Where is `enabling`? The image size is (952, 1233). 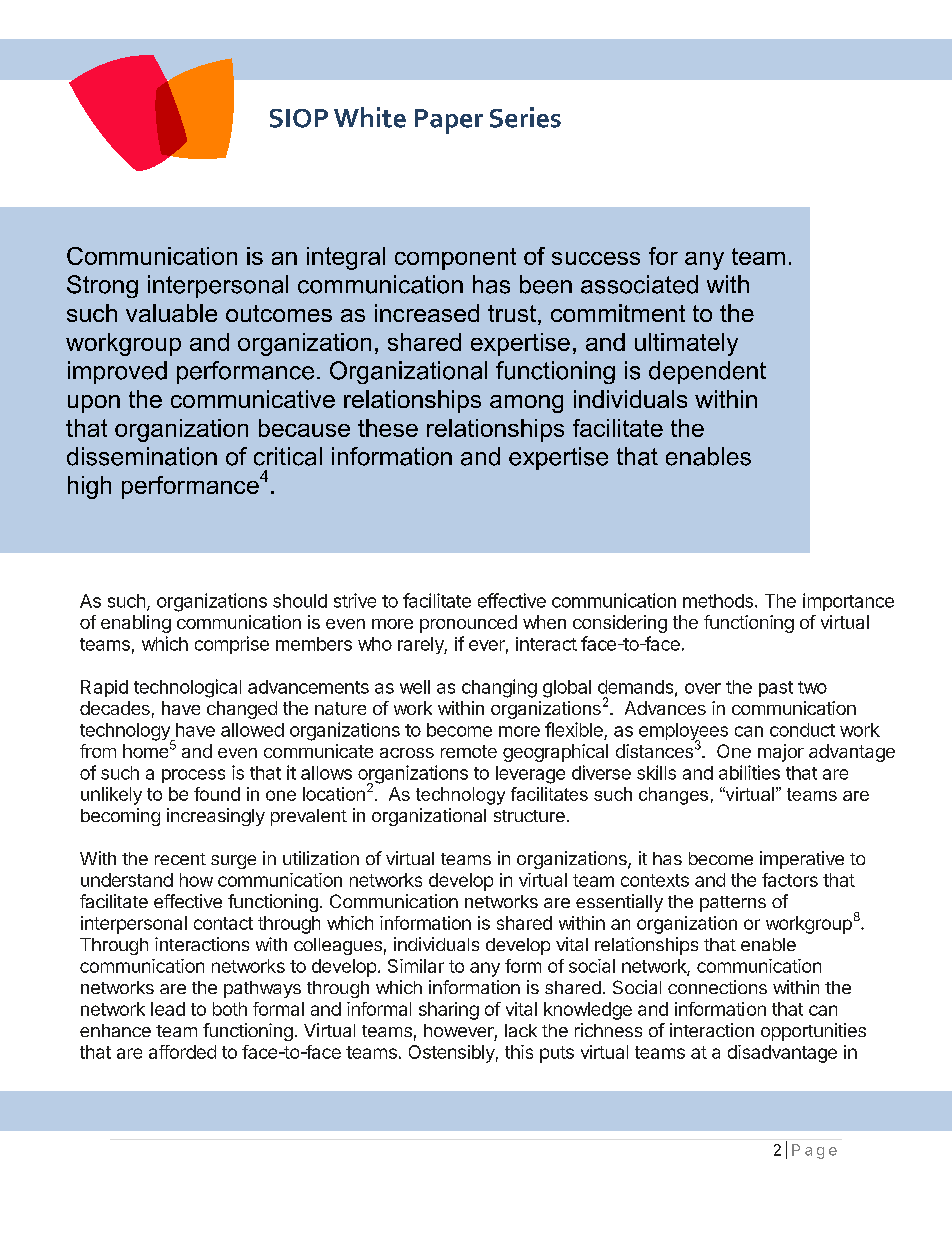
enabling is located at coordinates (136, 624).
